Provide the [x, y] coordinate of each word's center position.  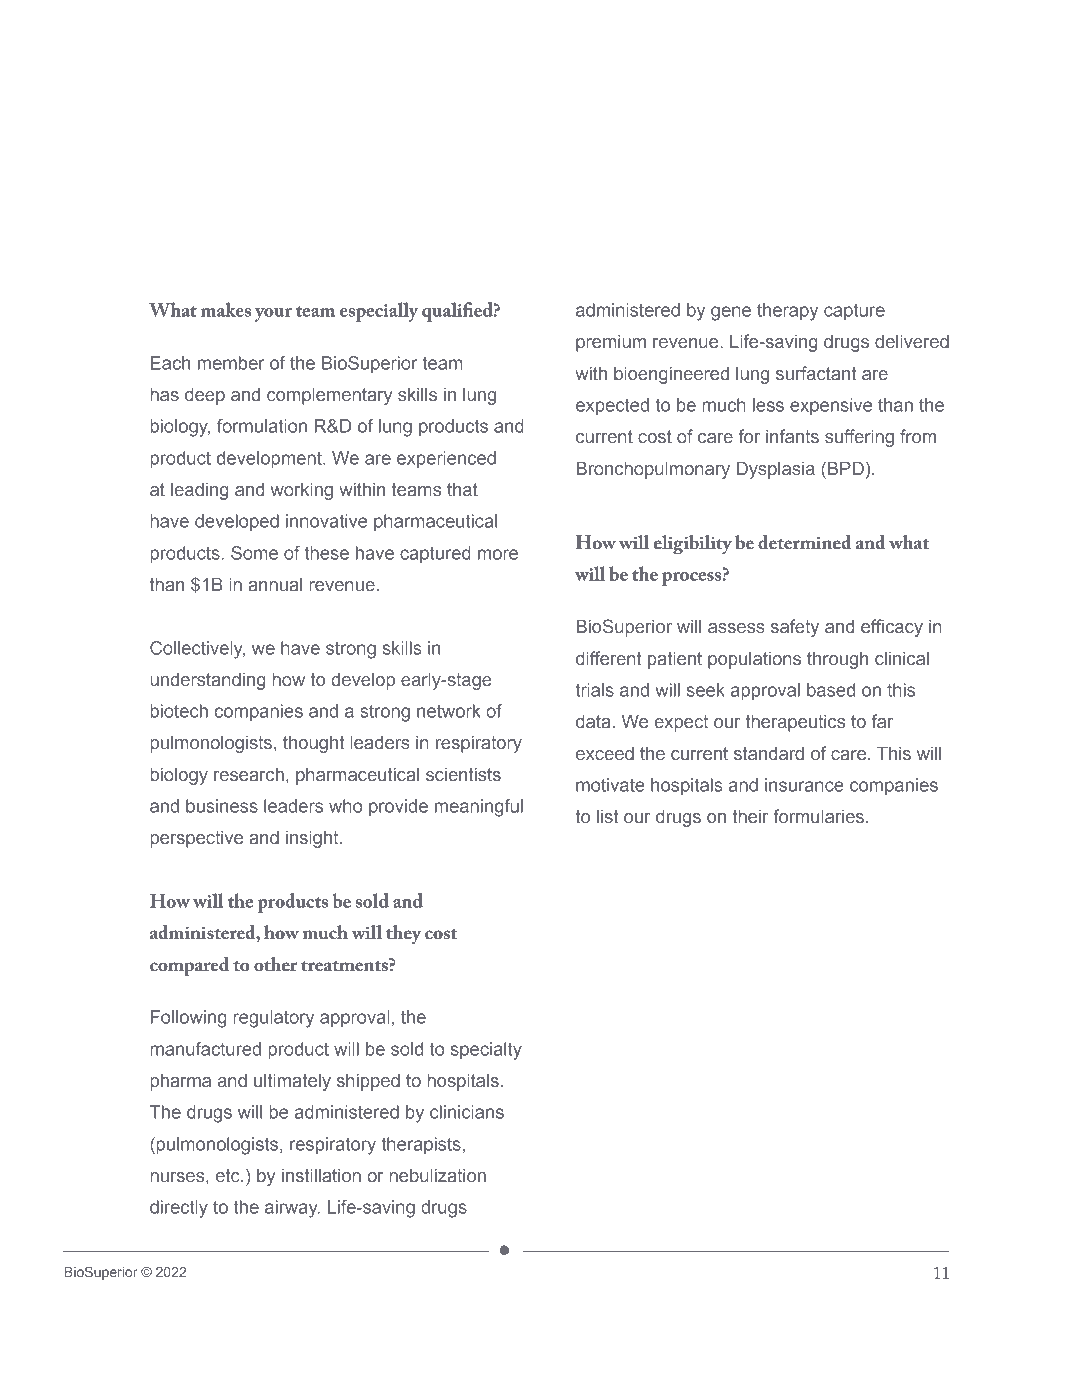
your [273, 315]
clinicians [467, 1112]
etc [229, 1175]
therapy [787, 312]
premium [611, 343]
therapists [421, 1145]
